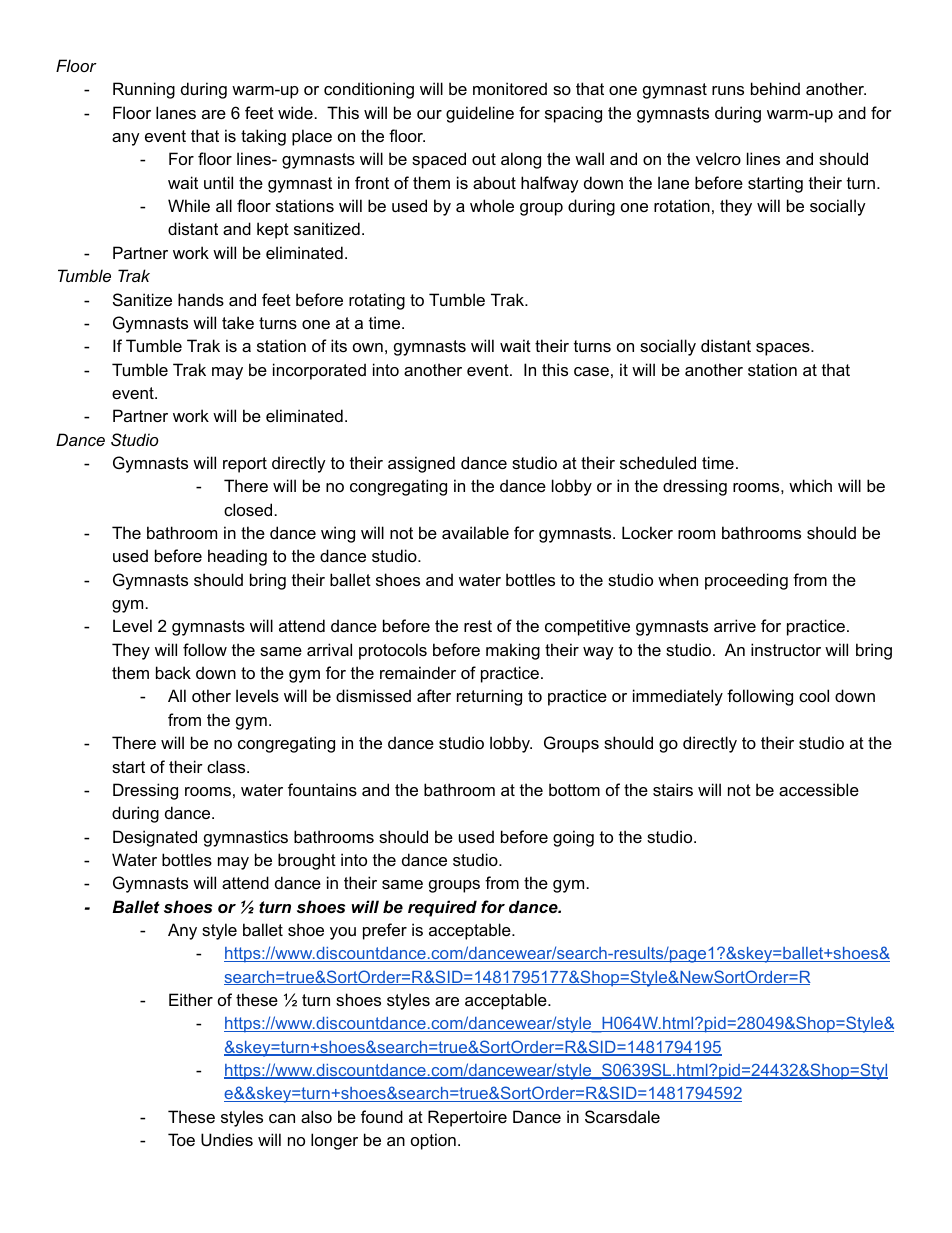  Describe the element at coordinates (238, 322) in the image. I see `take` at that location.
